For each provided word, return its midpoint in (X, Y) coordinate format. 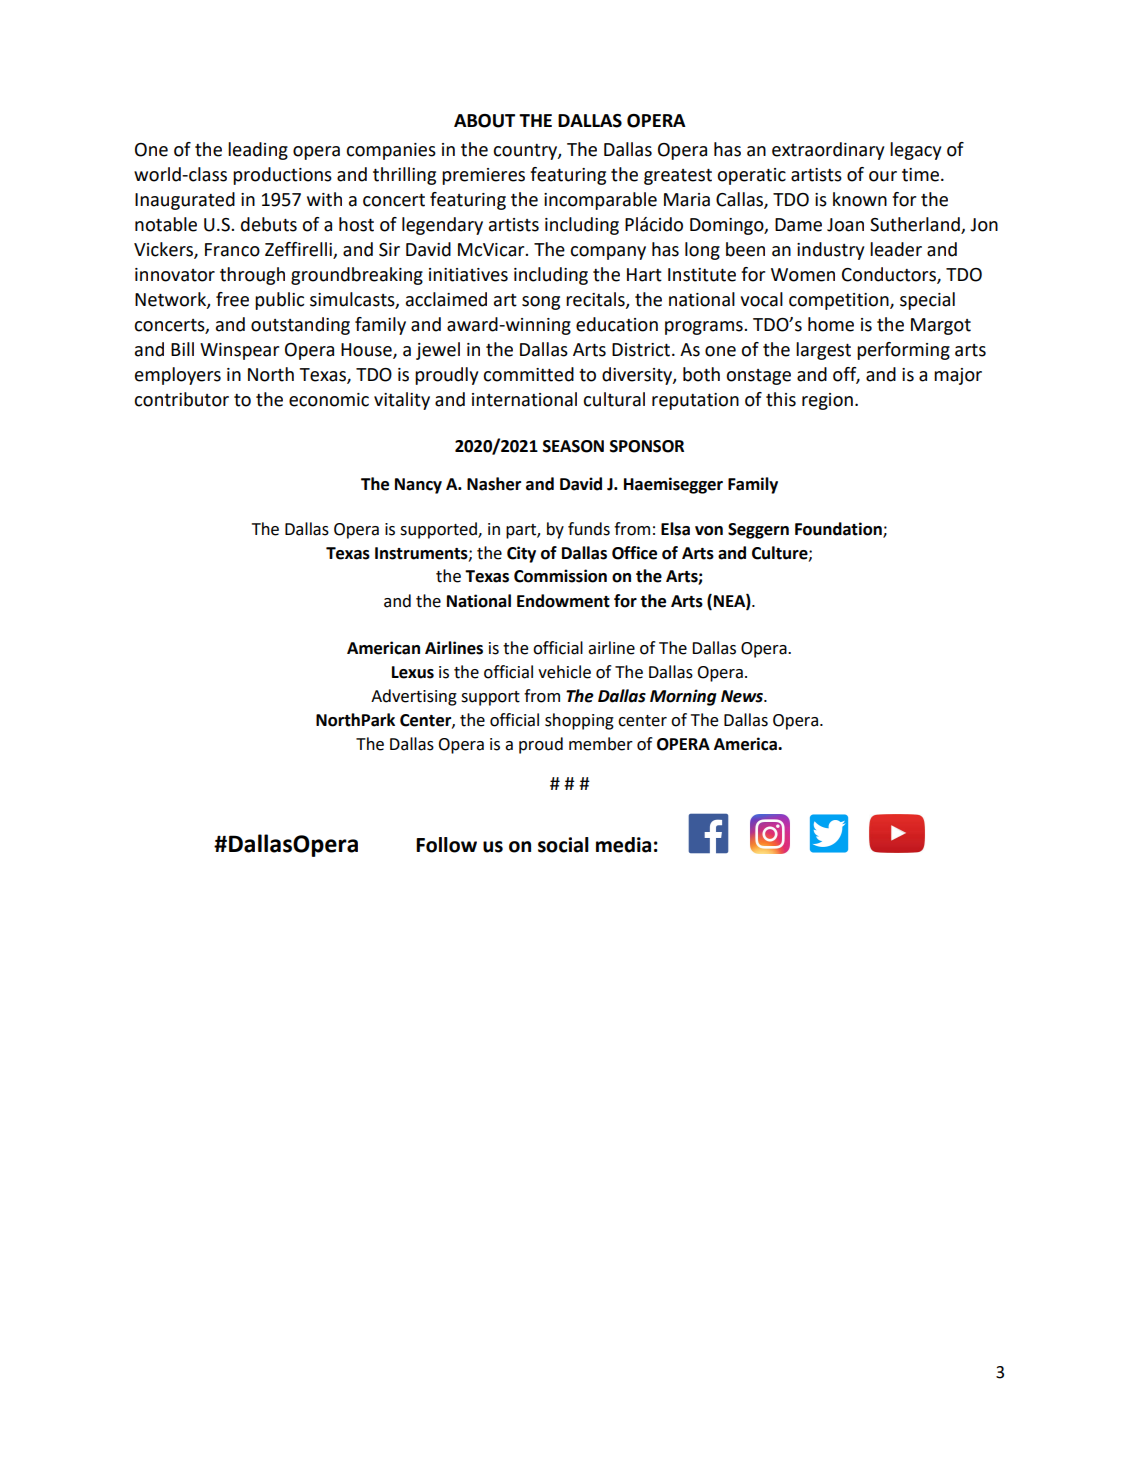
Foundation (839, 530)
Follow (446, 845)
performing (903, 351)
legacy (915, 151)
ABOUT (484, 121)
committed (528, 374)
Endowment (563, 601)
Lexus (413, 672)
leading (258, 151)
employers (178, 376)
